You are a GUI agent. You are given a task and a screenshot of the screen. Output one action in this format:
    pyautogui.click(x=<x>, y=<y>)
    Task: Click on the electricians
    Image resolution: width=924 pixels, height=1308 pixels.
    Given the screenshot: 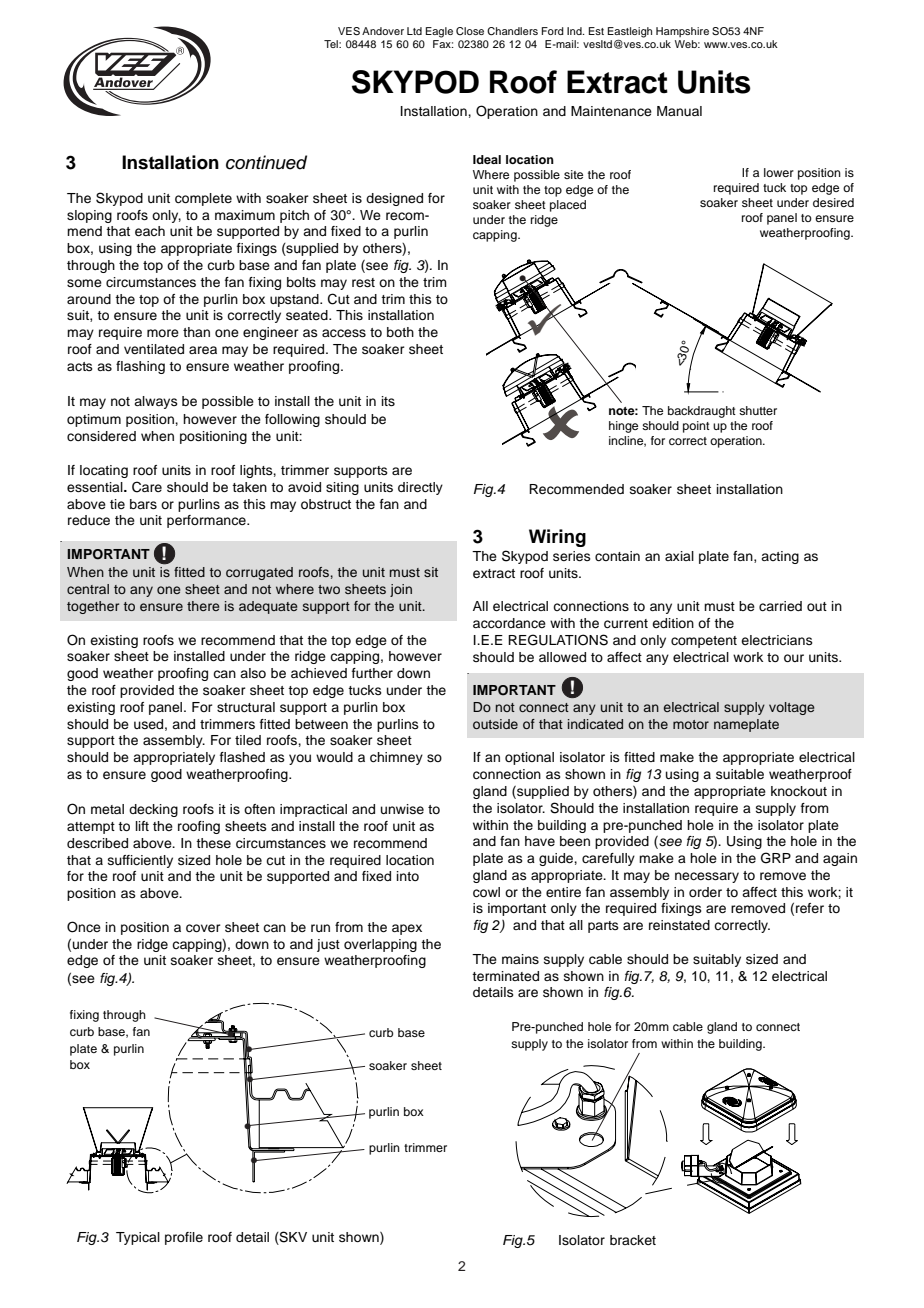 What is the action you would take?
    pyautogui.click(x=777, y=640)
